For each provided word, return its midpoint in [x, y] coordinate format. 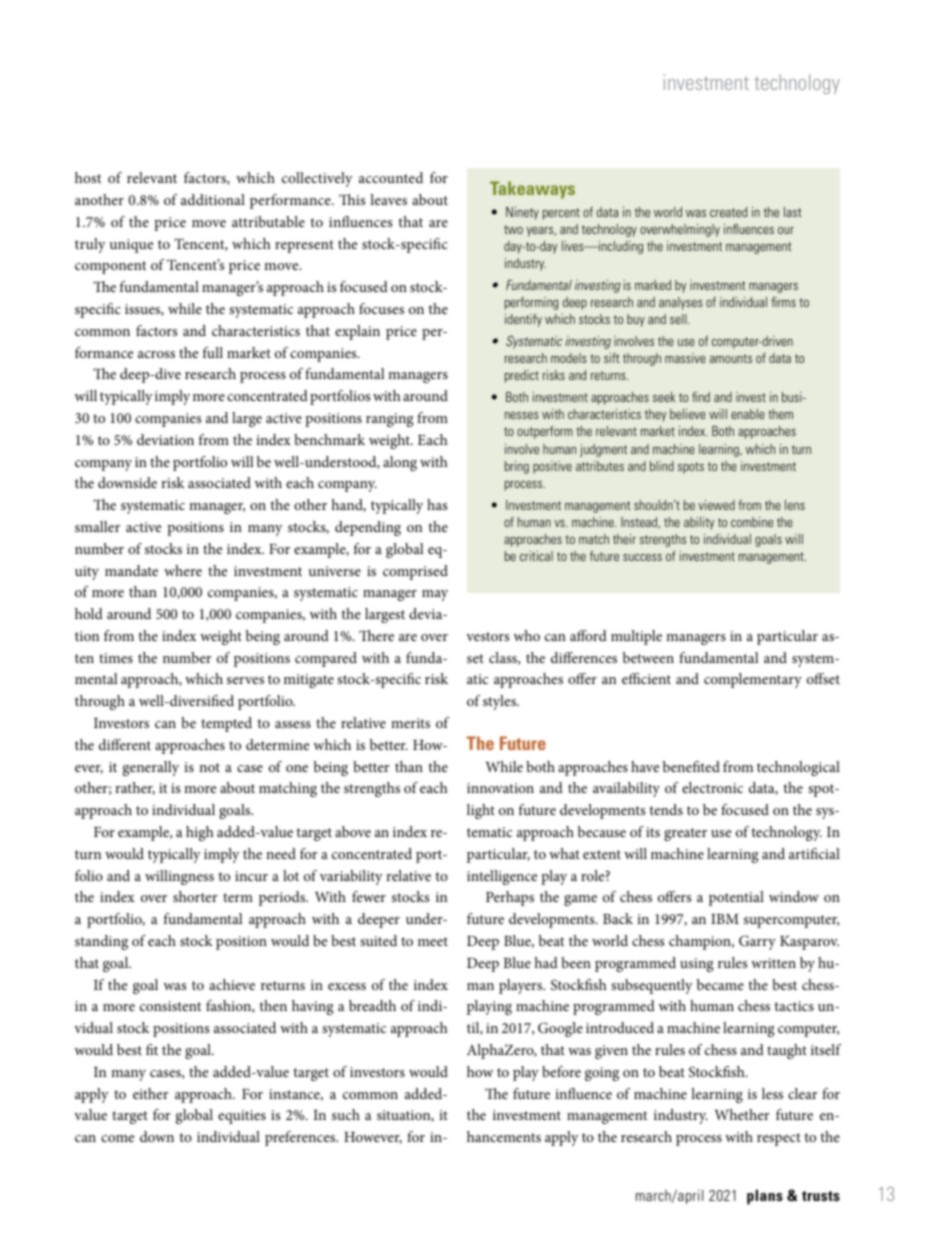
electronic [712, 787]
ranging [390, 420]
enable [748, 414]
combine [752, 522]
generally [151, 768]
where [183, 570]
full [213, 352]
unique [131, 246]
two [513, 229]
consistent [170, 1006]
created [728, 212]
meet [433, 941]
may [435, 595]
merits [410, 723]
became [720, 984]
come [117, 1138]
